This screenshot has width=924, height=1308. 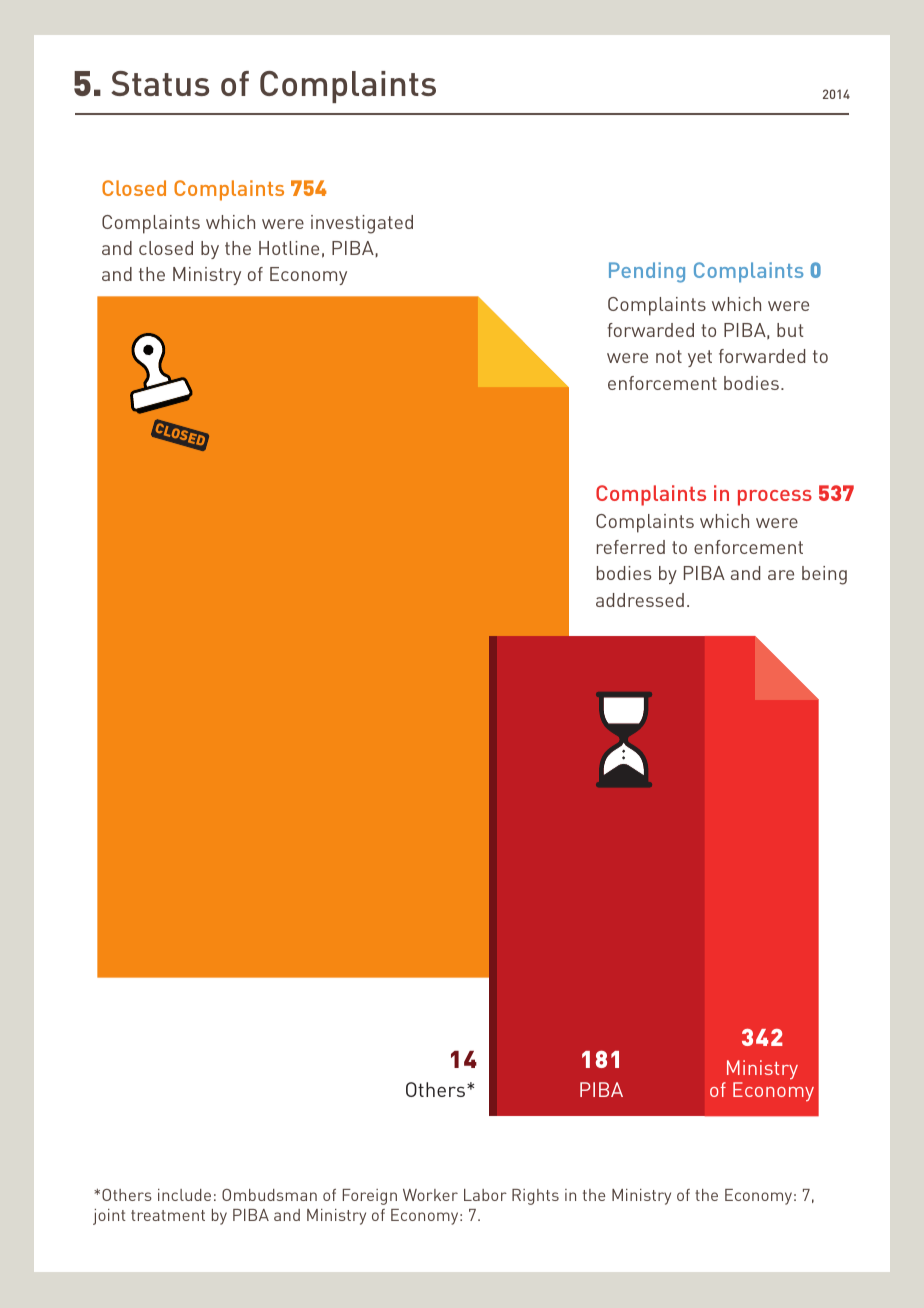 What do you see at coordinates (781, 575) in the screenshot?
I see `are` at bounding box center [781, 575].
